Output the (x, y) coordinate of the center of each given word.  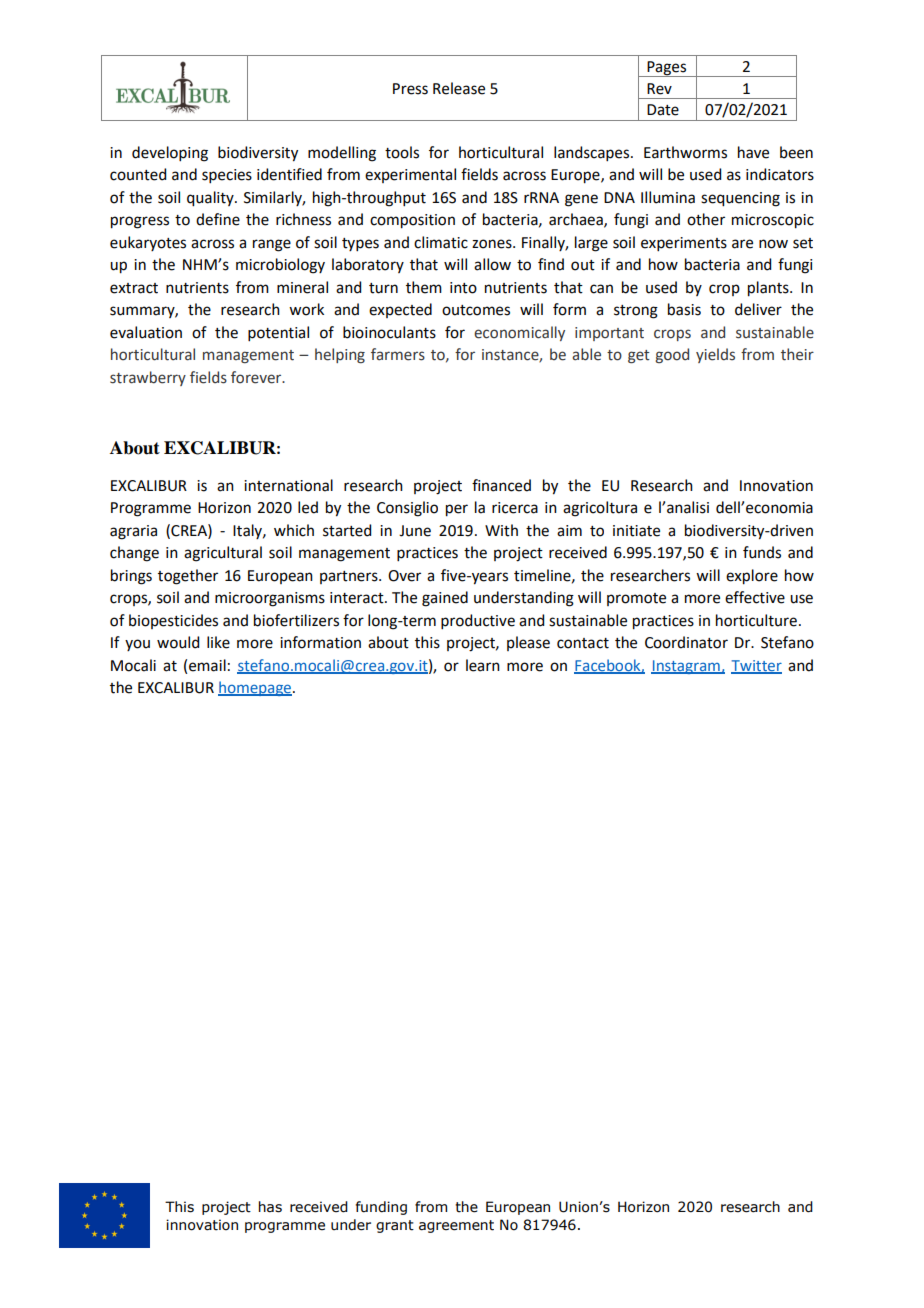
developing (170, 154)
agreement (456, 1226)
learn (483, 665)
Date (663, 110)
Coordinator (686, 642)
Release (459, 88)
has (270, 1207)
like (218, 642)
